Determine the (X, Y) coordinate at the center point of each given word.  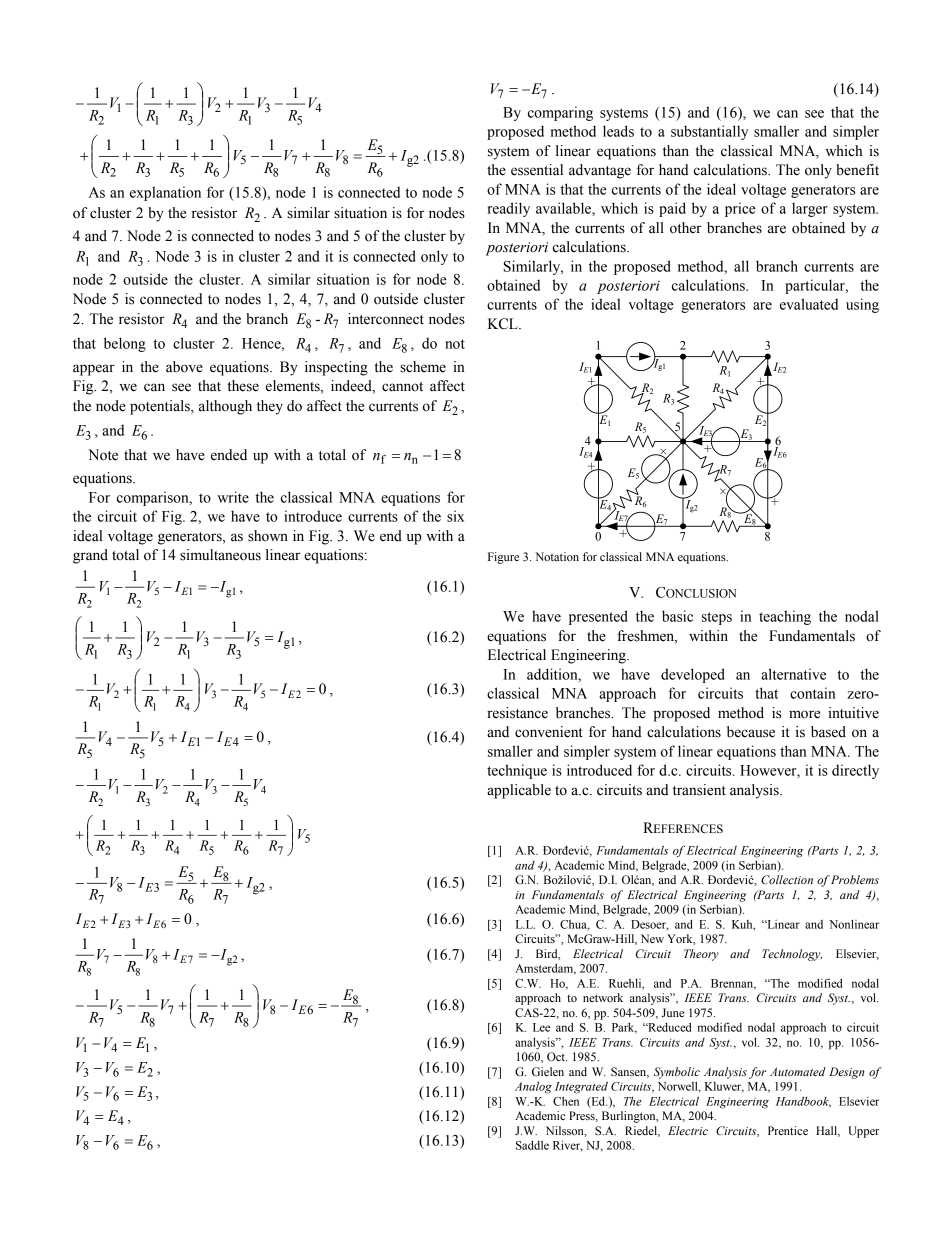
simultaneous (220, 555)
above (184, 367)
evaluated (809, 304)
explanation (165, 193)
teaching (785, 617)
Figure (503, 558)
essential (537, 170)
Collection (787, 879)
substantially (709, 132)
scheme (423, 367)
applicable (519, 791)
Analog (533, 1088)
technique (517, 771)
